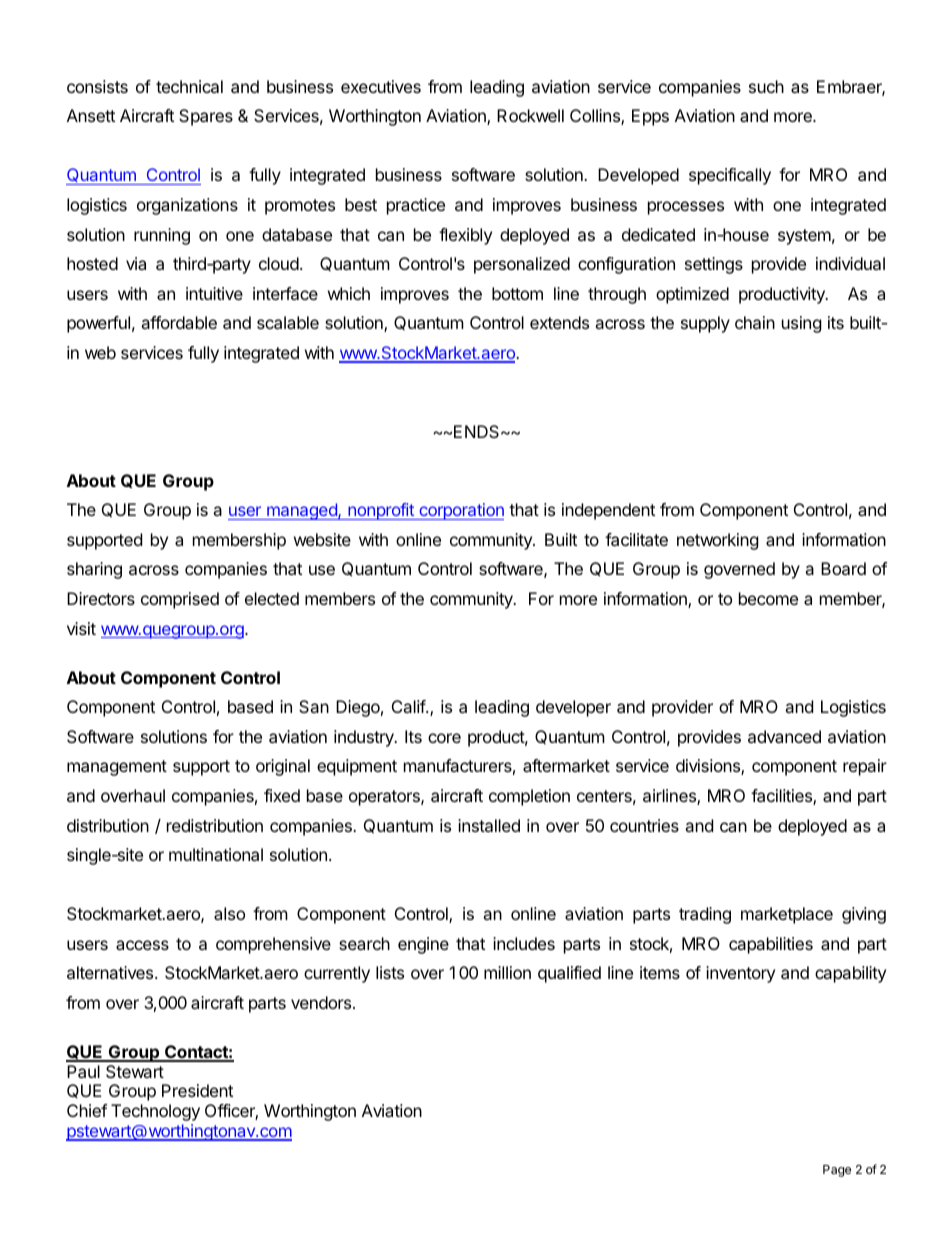 The width and height of the page is (952, 1233). What do you see at coordinates (155, 1112) in the page?
I see `Technology` at bounding box center [155, 1112].
